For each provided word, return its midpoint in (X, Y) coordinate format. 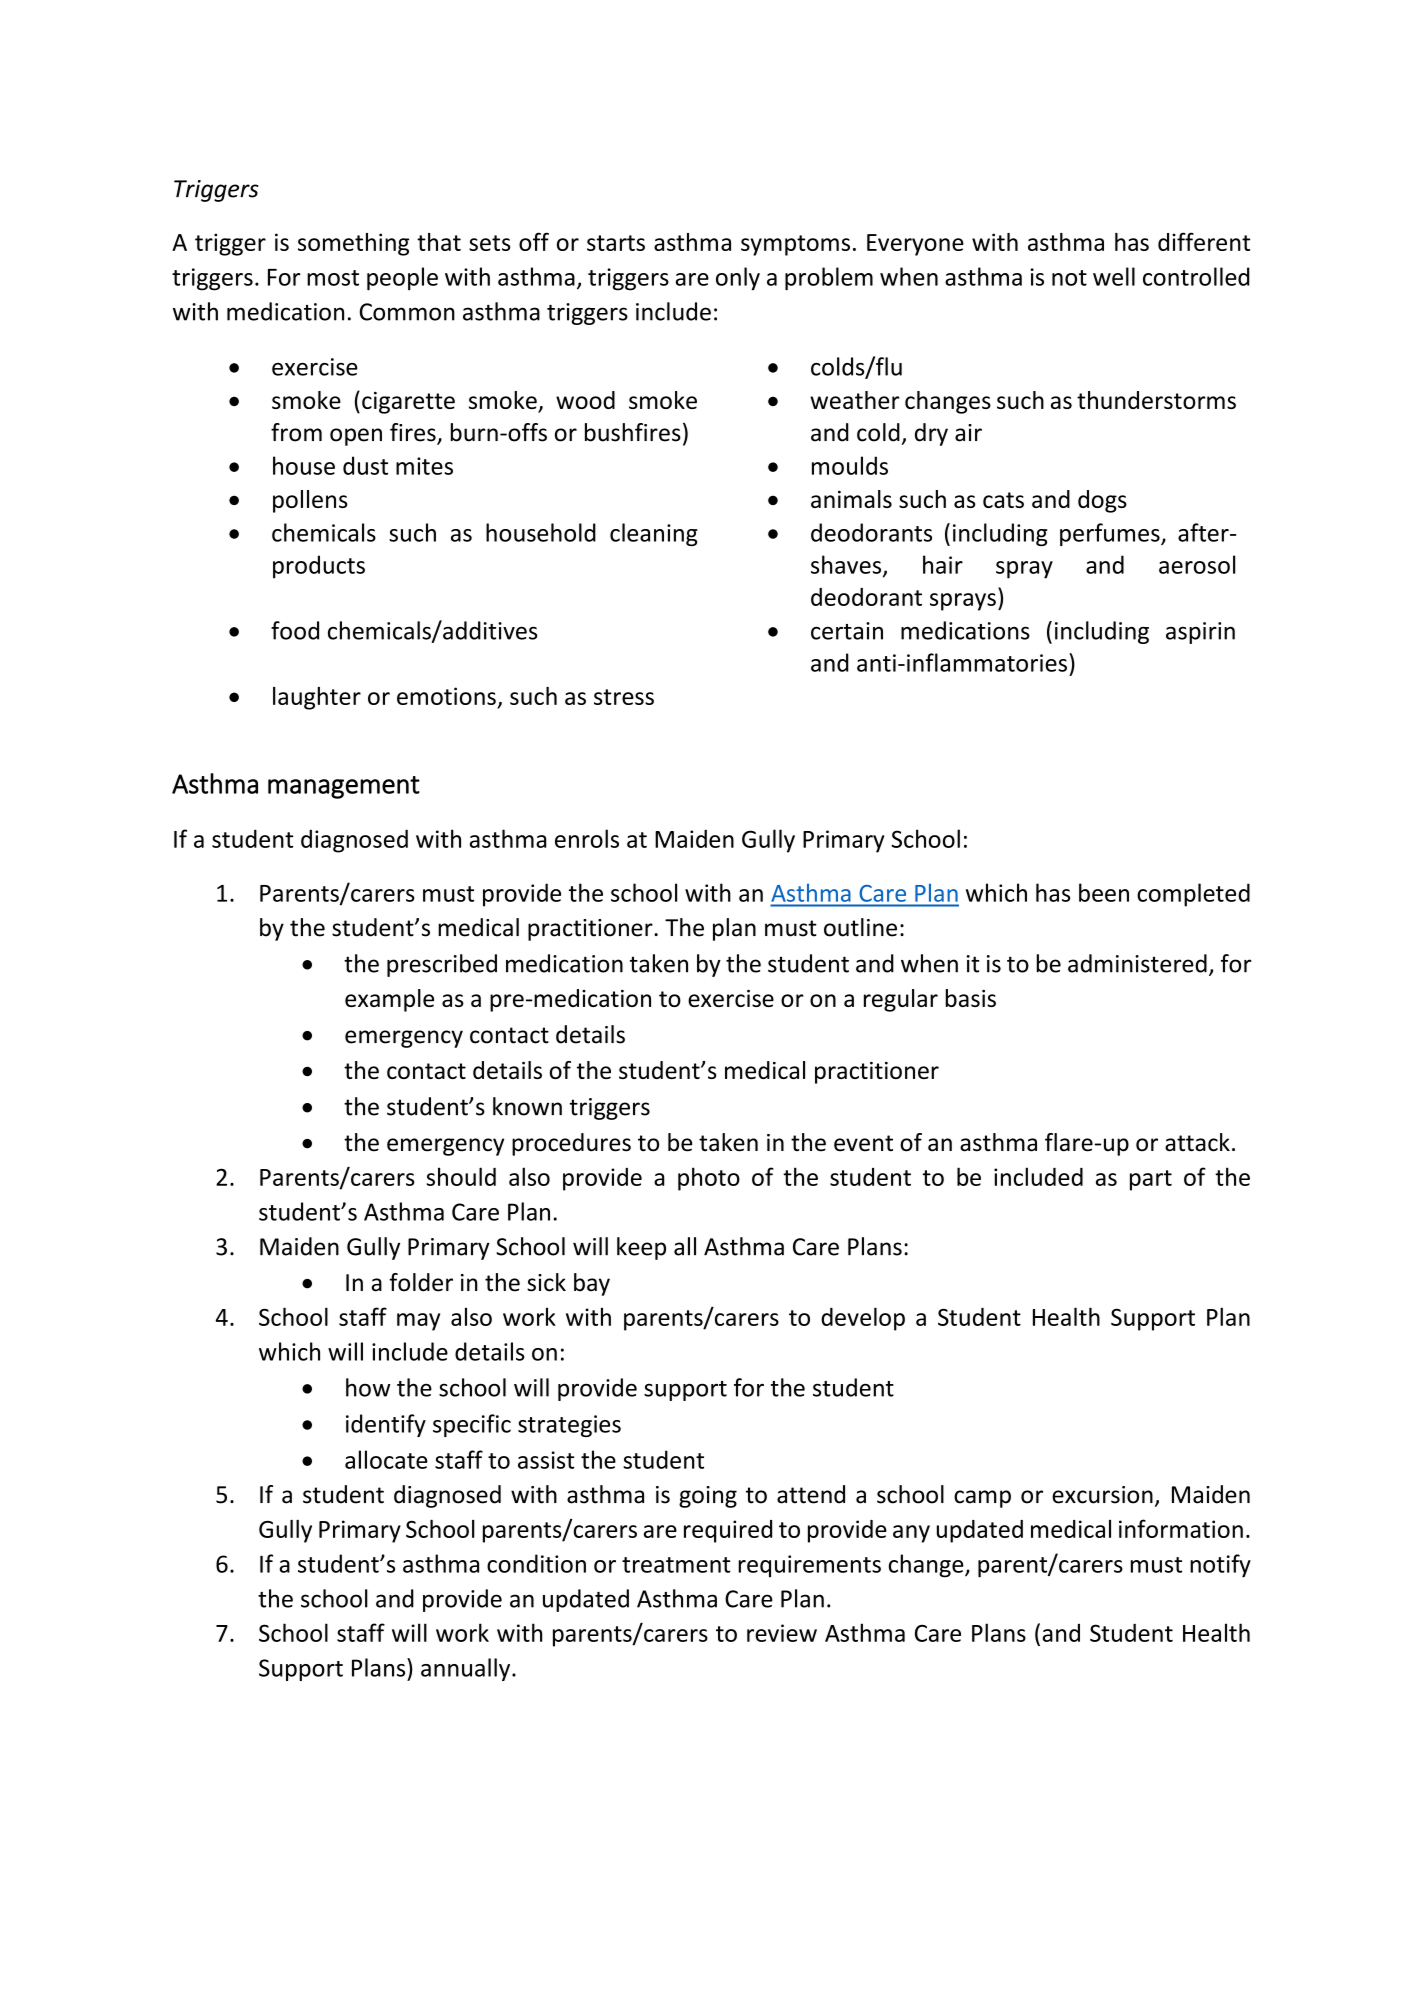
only (738, 279)
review (782, 1633)
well (1114, 276)
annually (467, 1669)
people (402, 279)
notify (1220, 1566)
